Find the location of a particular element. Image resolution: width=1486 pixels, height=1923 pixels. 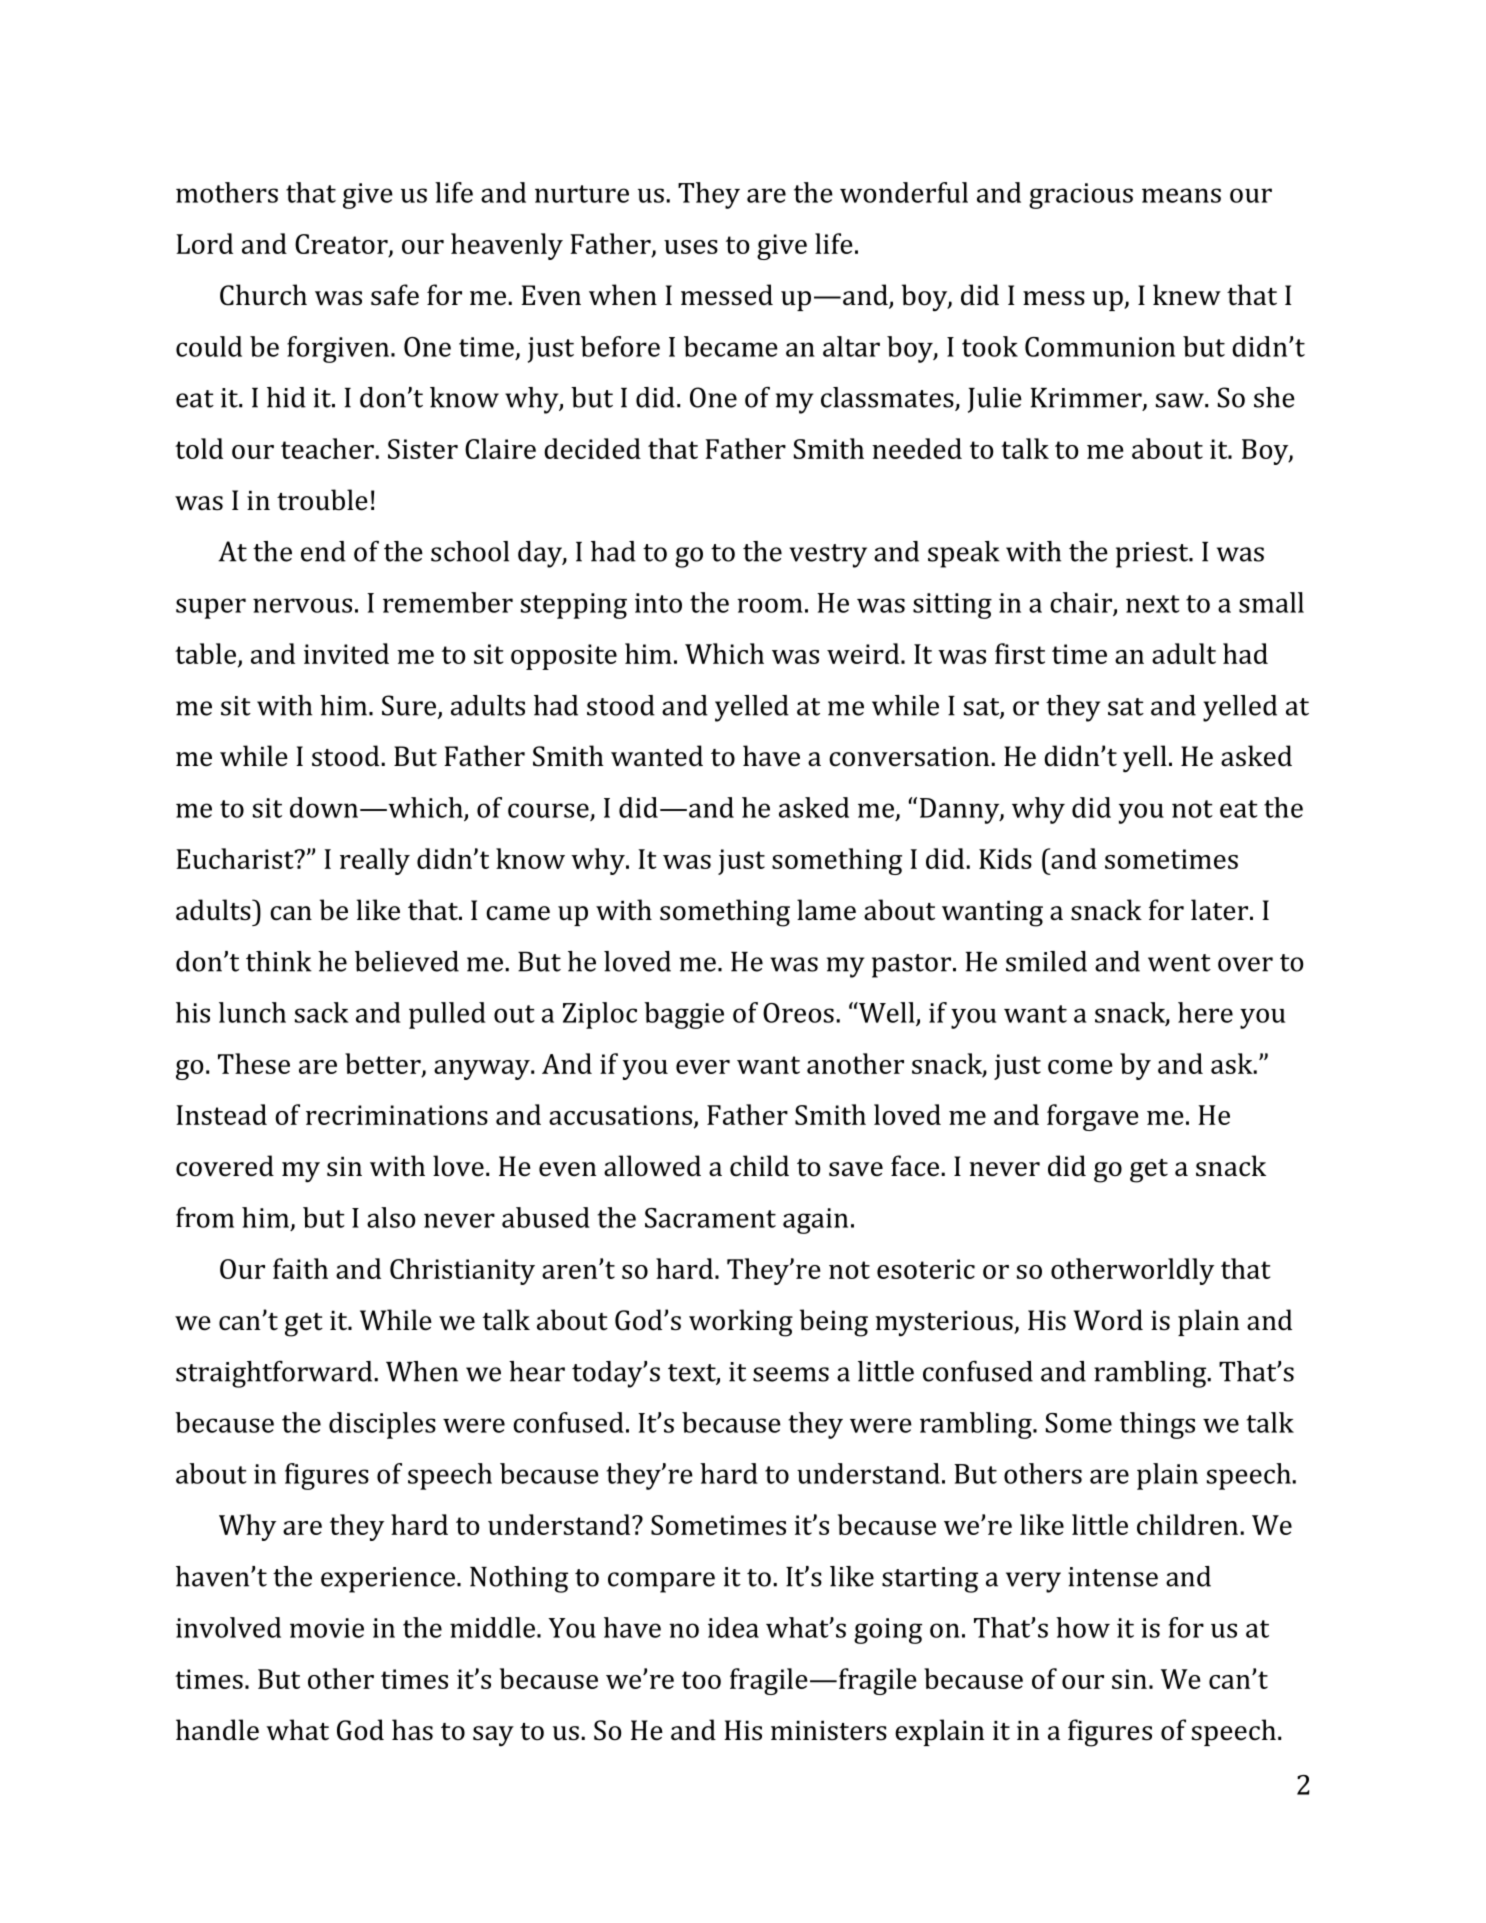

idea is located at coordinates (733, 1627).
